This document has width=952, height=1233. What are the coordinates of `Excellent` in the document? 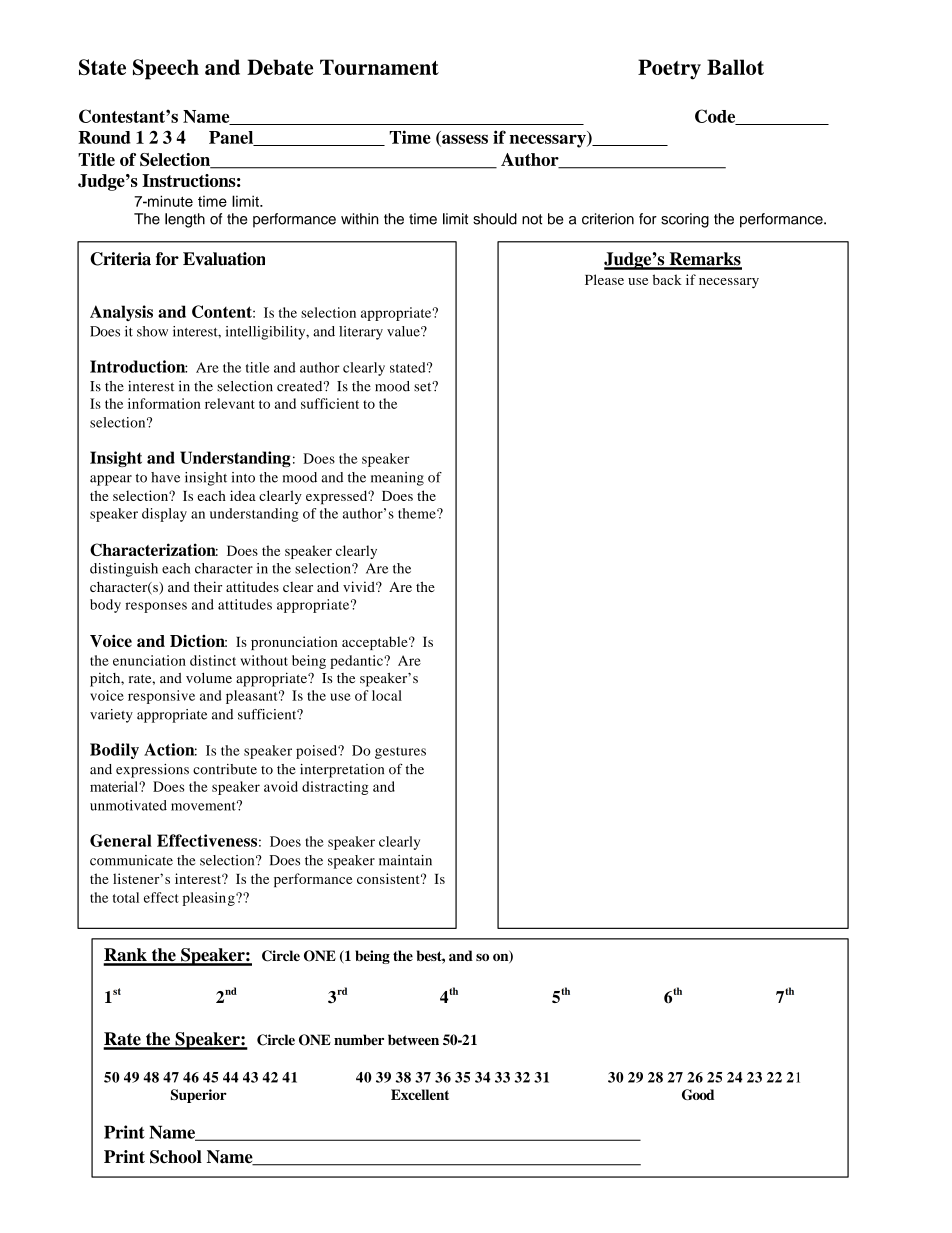 It's located at (420, 1094).
